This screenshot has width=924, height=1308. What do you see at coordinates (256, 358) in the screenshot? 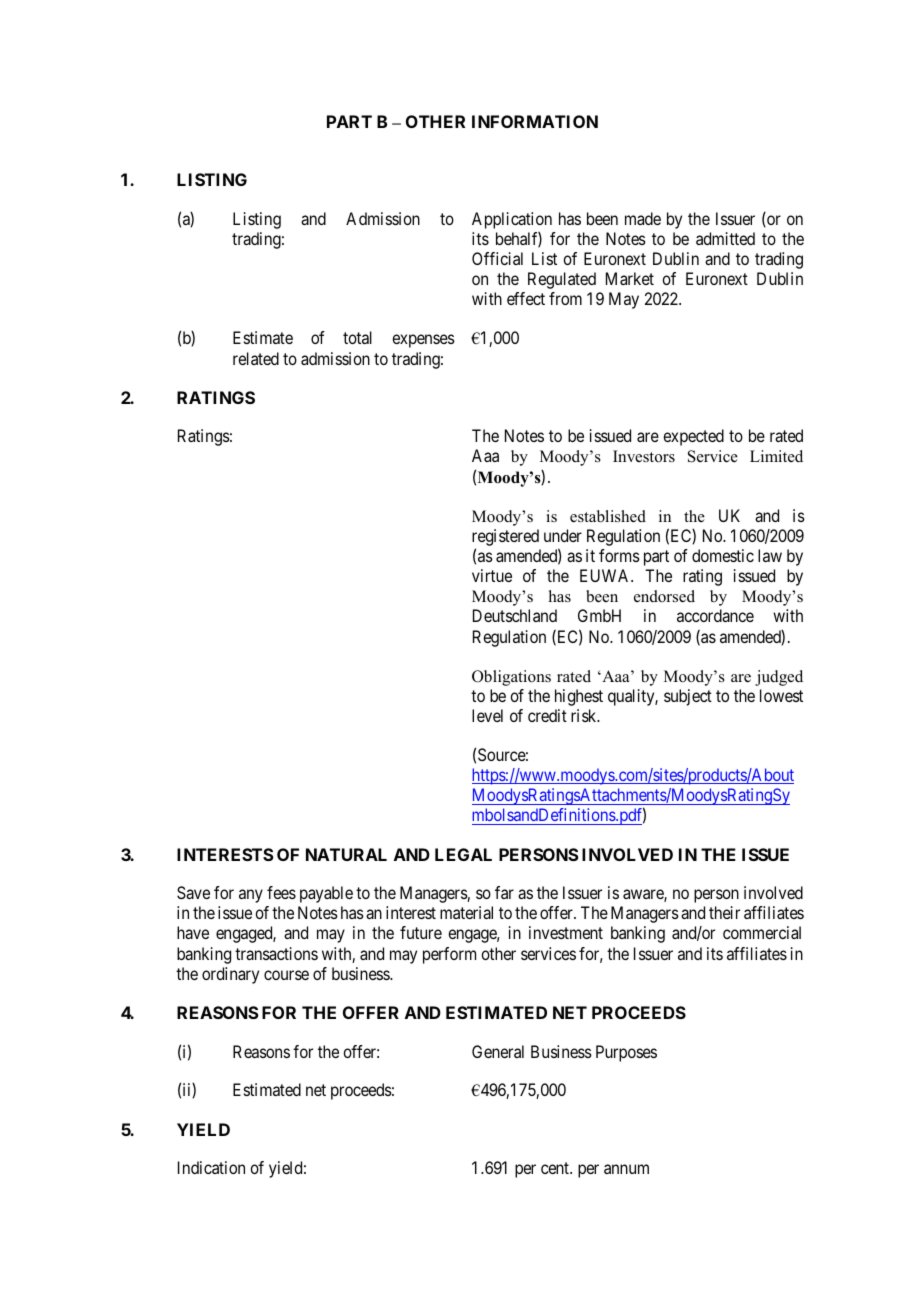
I see `related` at bounding box center [256, 358].
